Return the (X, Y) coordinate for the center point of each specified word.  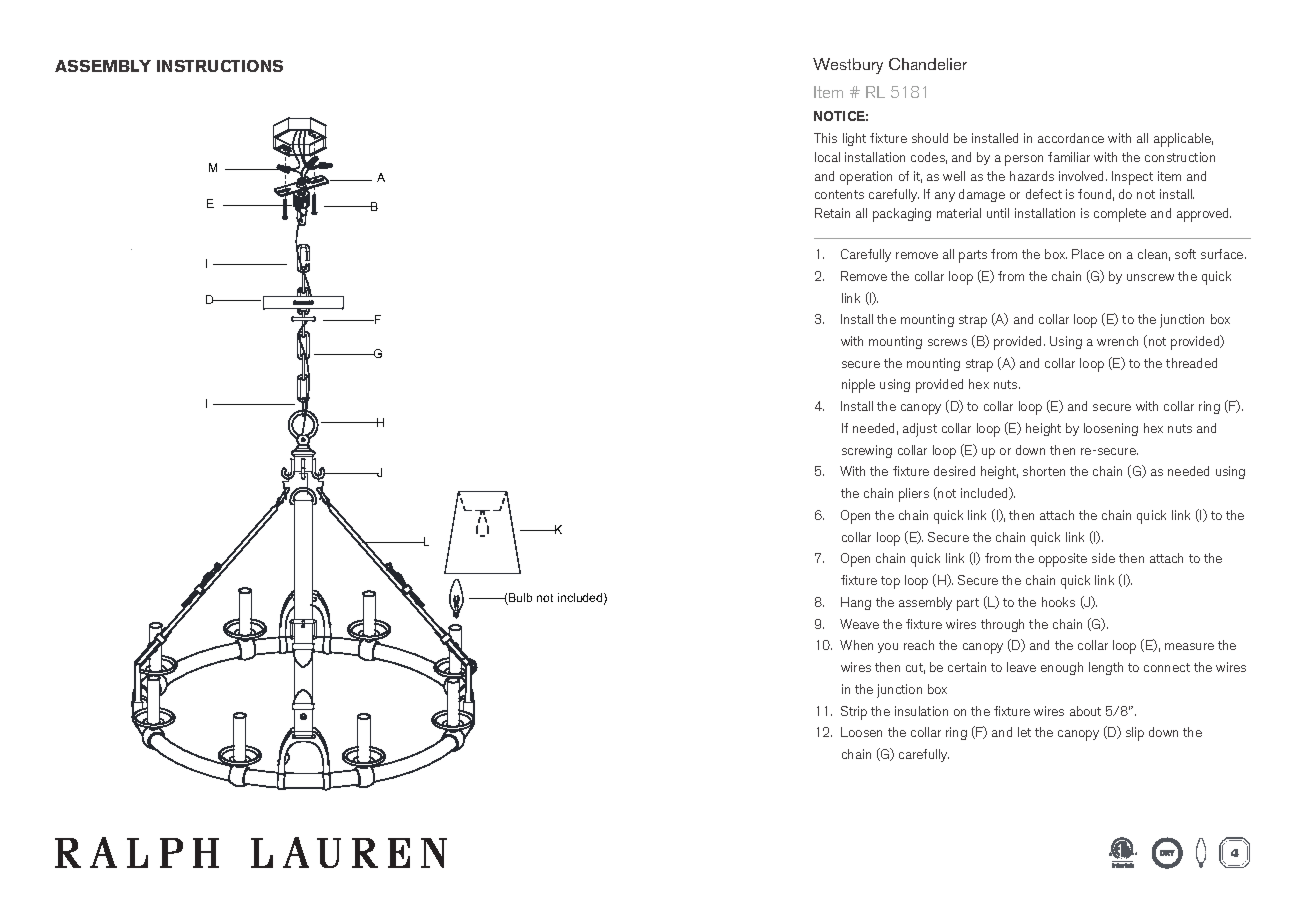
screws (947, 342)
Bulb (519, 599)
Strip (854, 713)
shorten (1044, 471)
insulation (921, 711)
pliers (914, 495)
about (1085, 711)
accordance (1071, 138)
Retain (832, 213)
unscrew (1150, 277)
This (825, 138)
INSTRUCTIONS (220, 66)
